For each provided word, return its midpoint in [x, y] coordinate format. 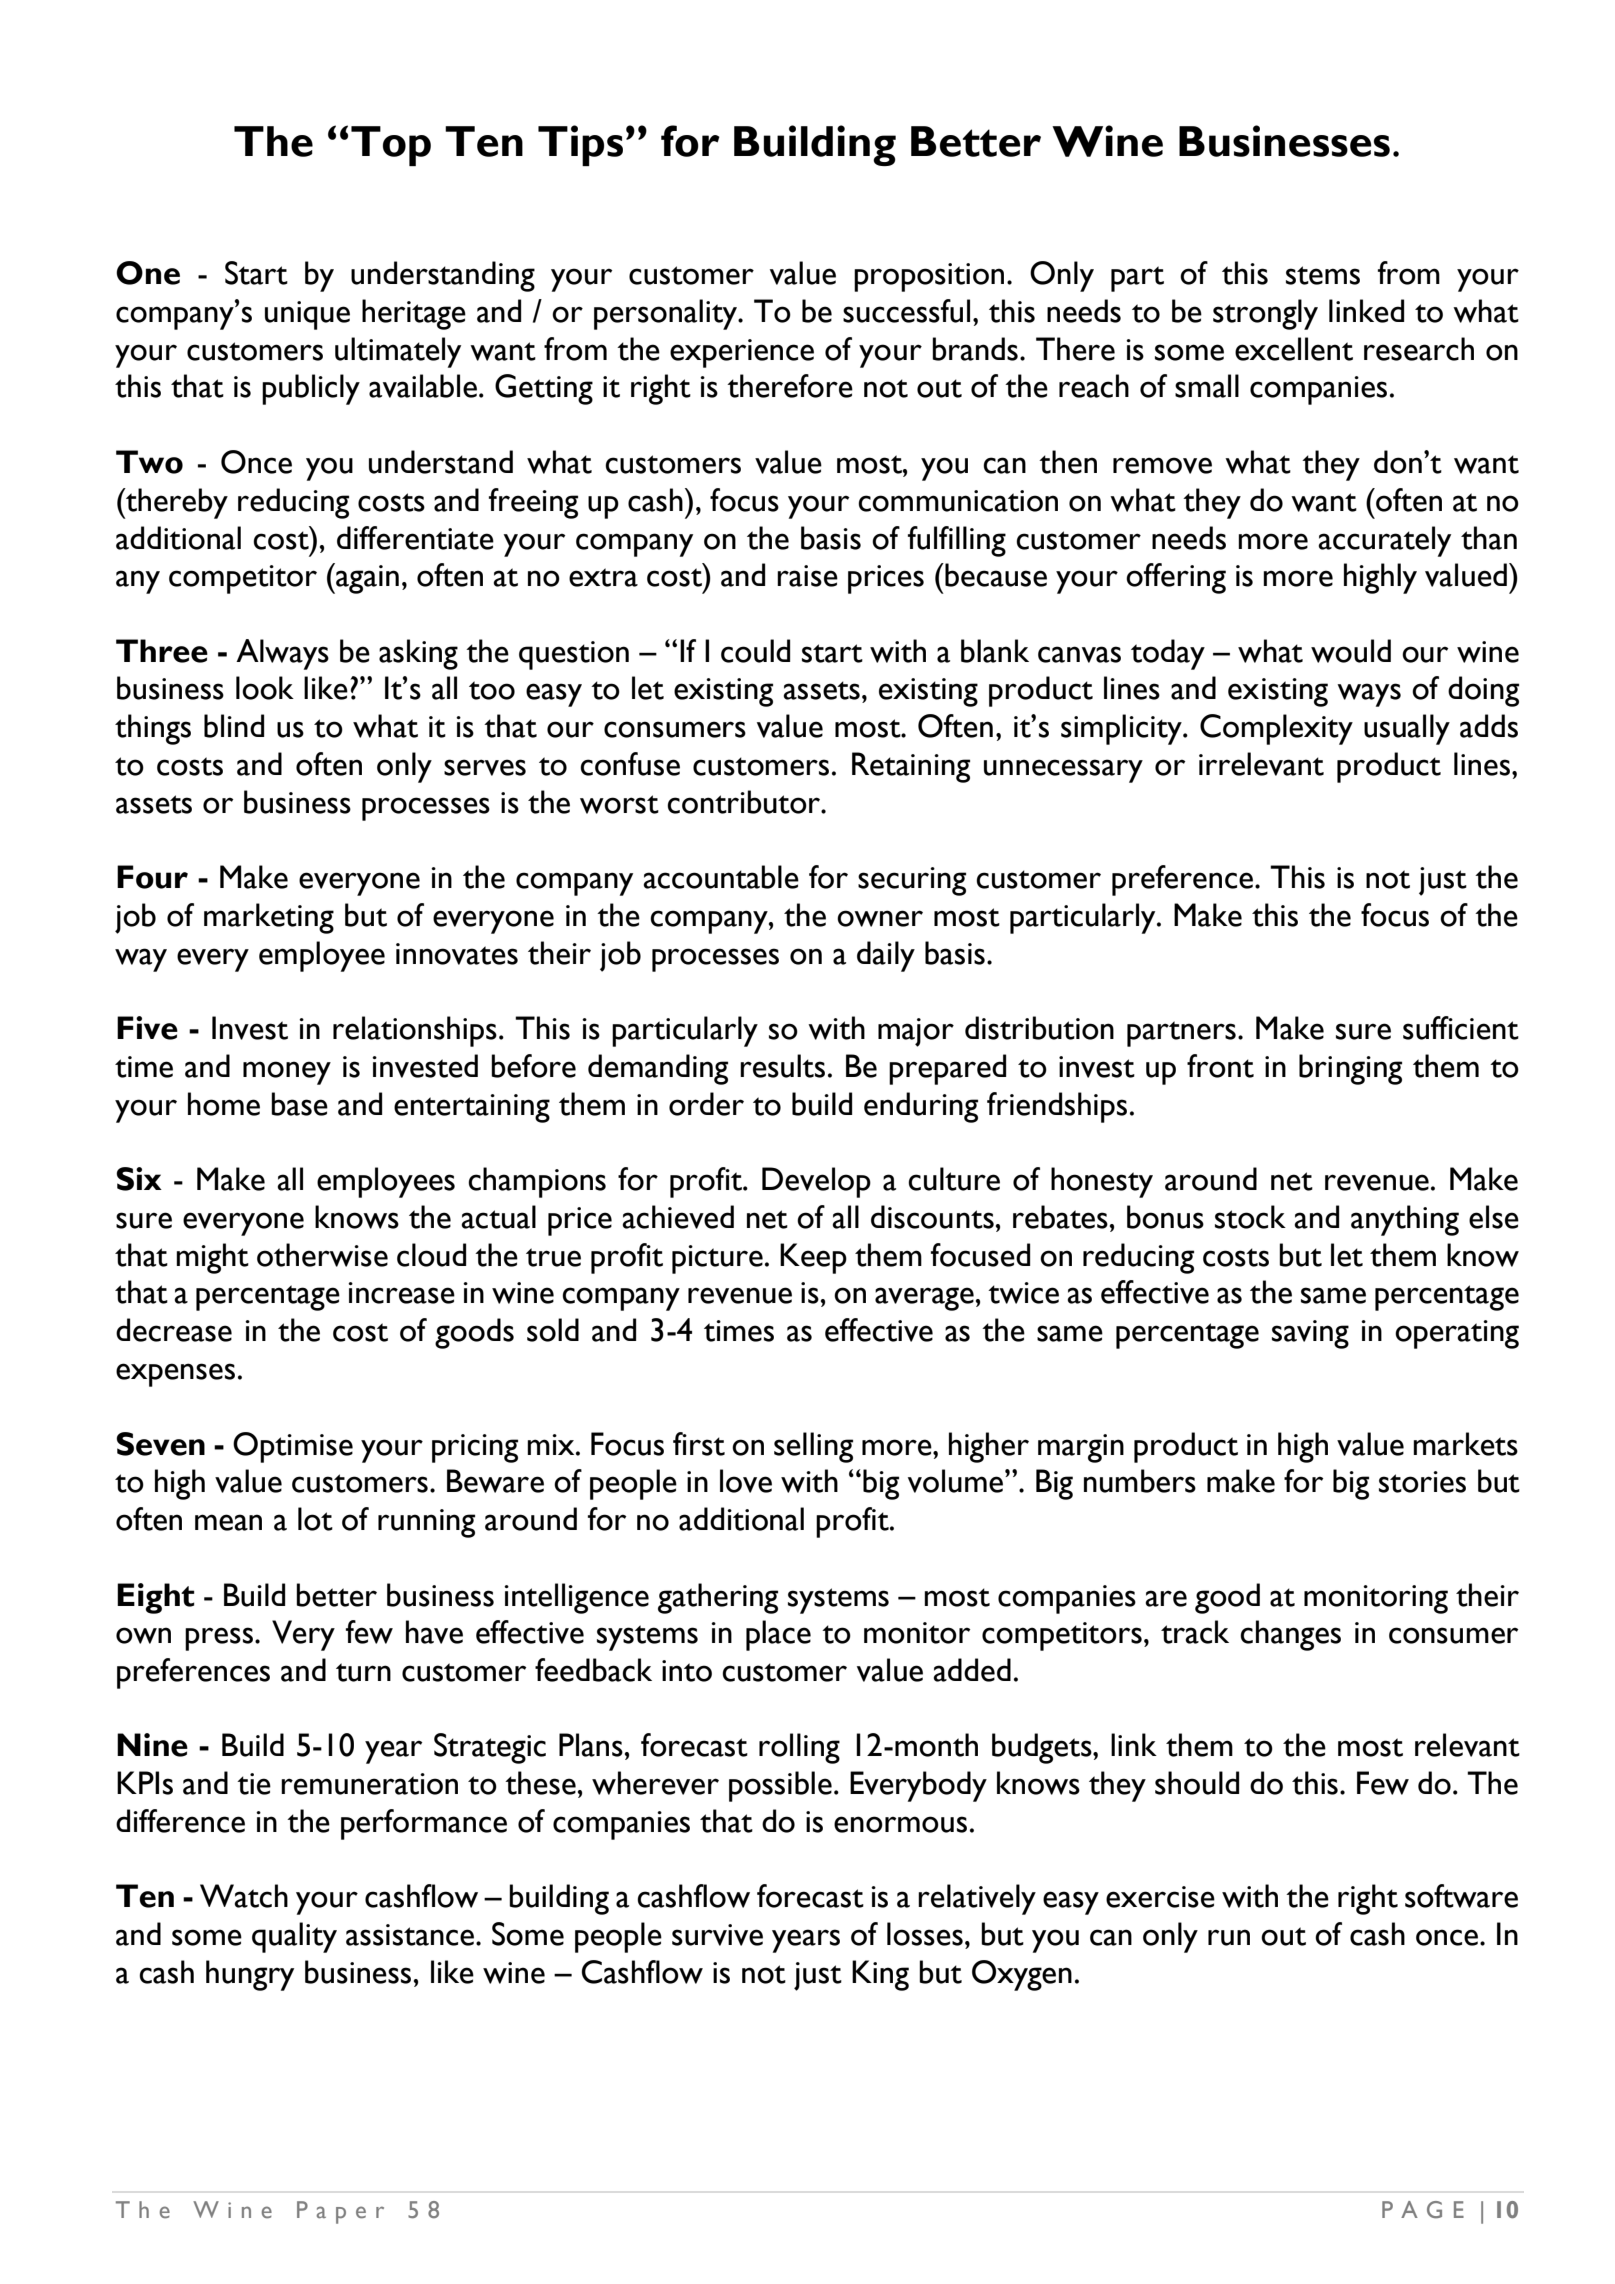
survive [717, 1935]
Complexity [1276, 729]
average [924, 1299]
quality [294, 1937]
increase [401, 1293]
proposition [929, 277]
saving [1310, 1334]
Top [391, 146]
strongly [1265, 314]
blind [234, 726]
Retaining [911, 767]
